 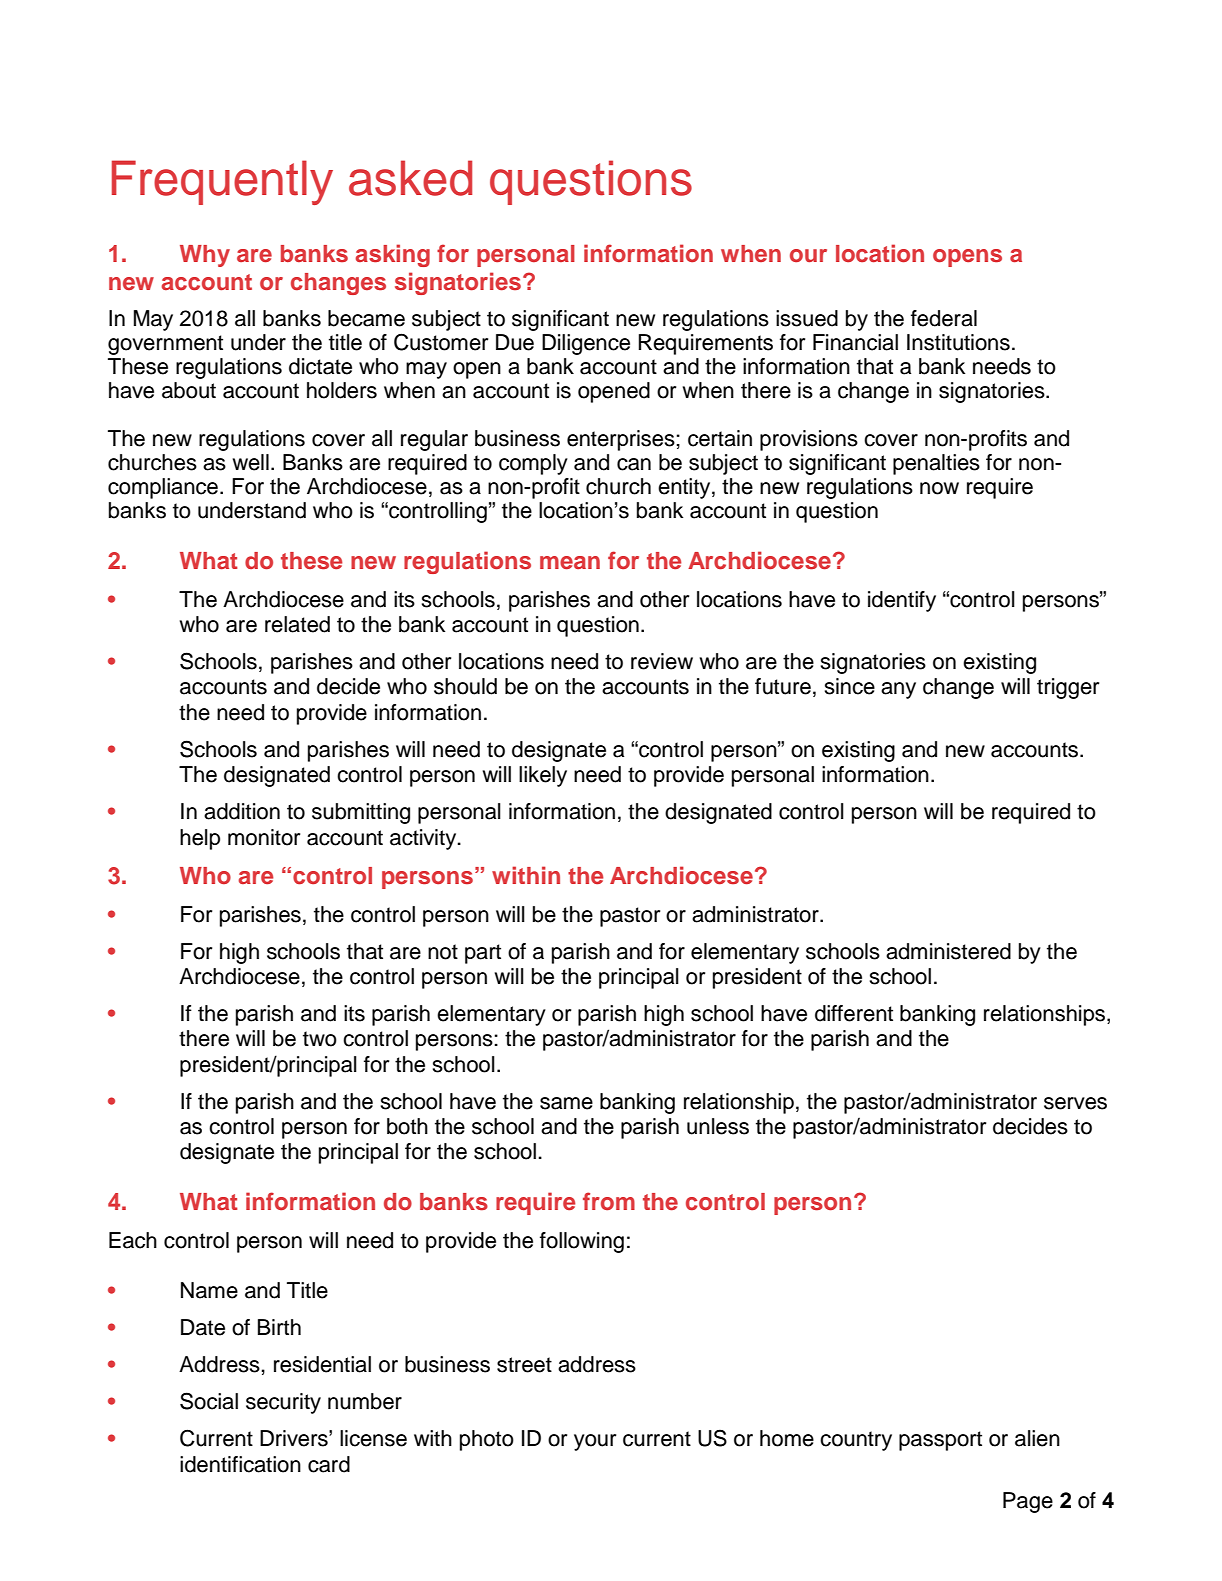 What do you see at coordinates (939, 488) in the screenshot?
I see `now` at bounding box center [939, 488].
